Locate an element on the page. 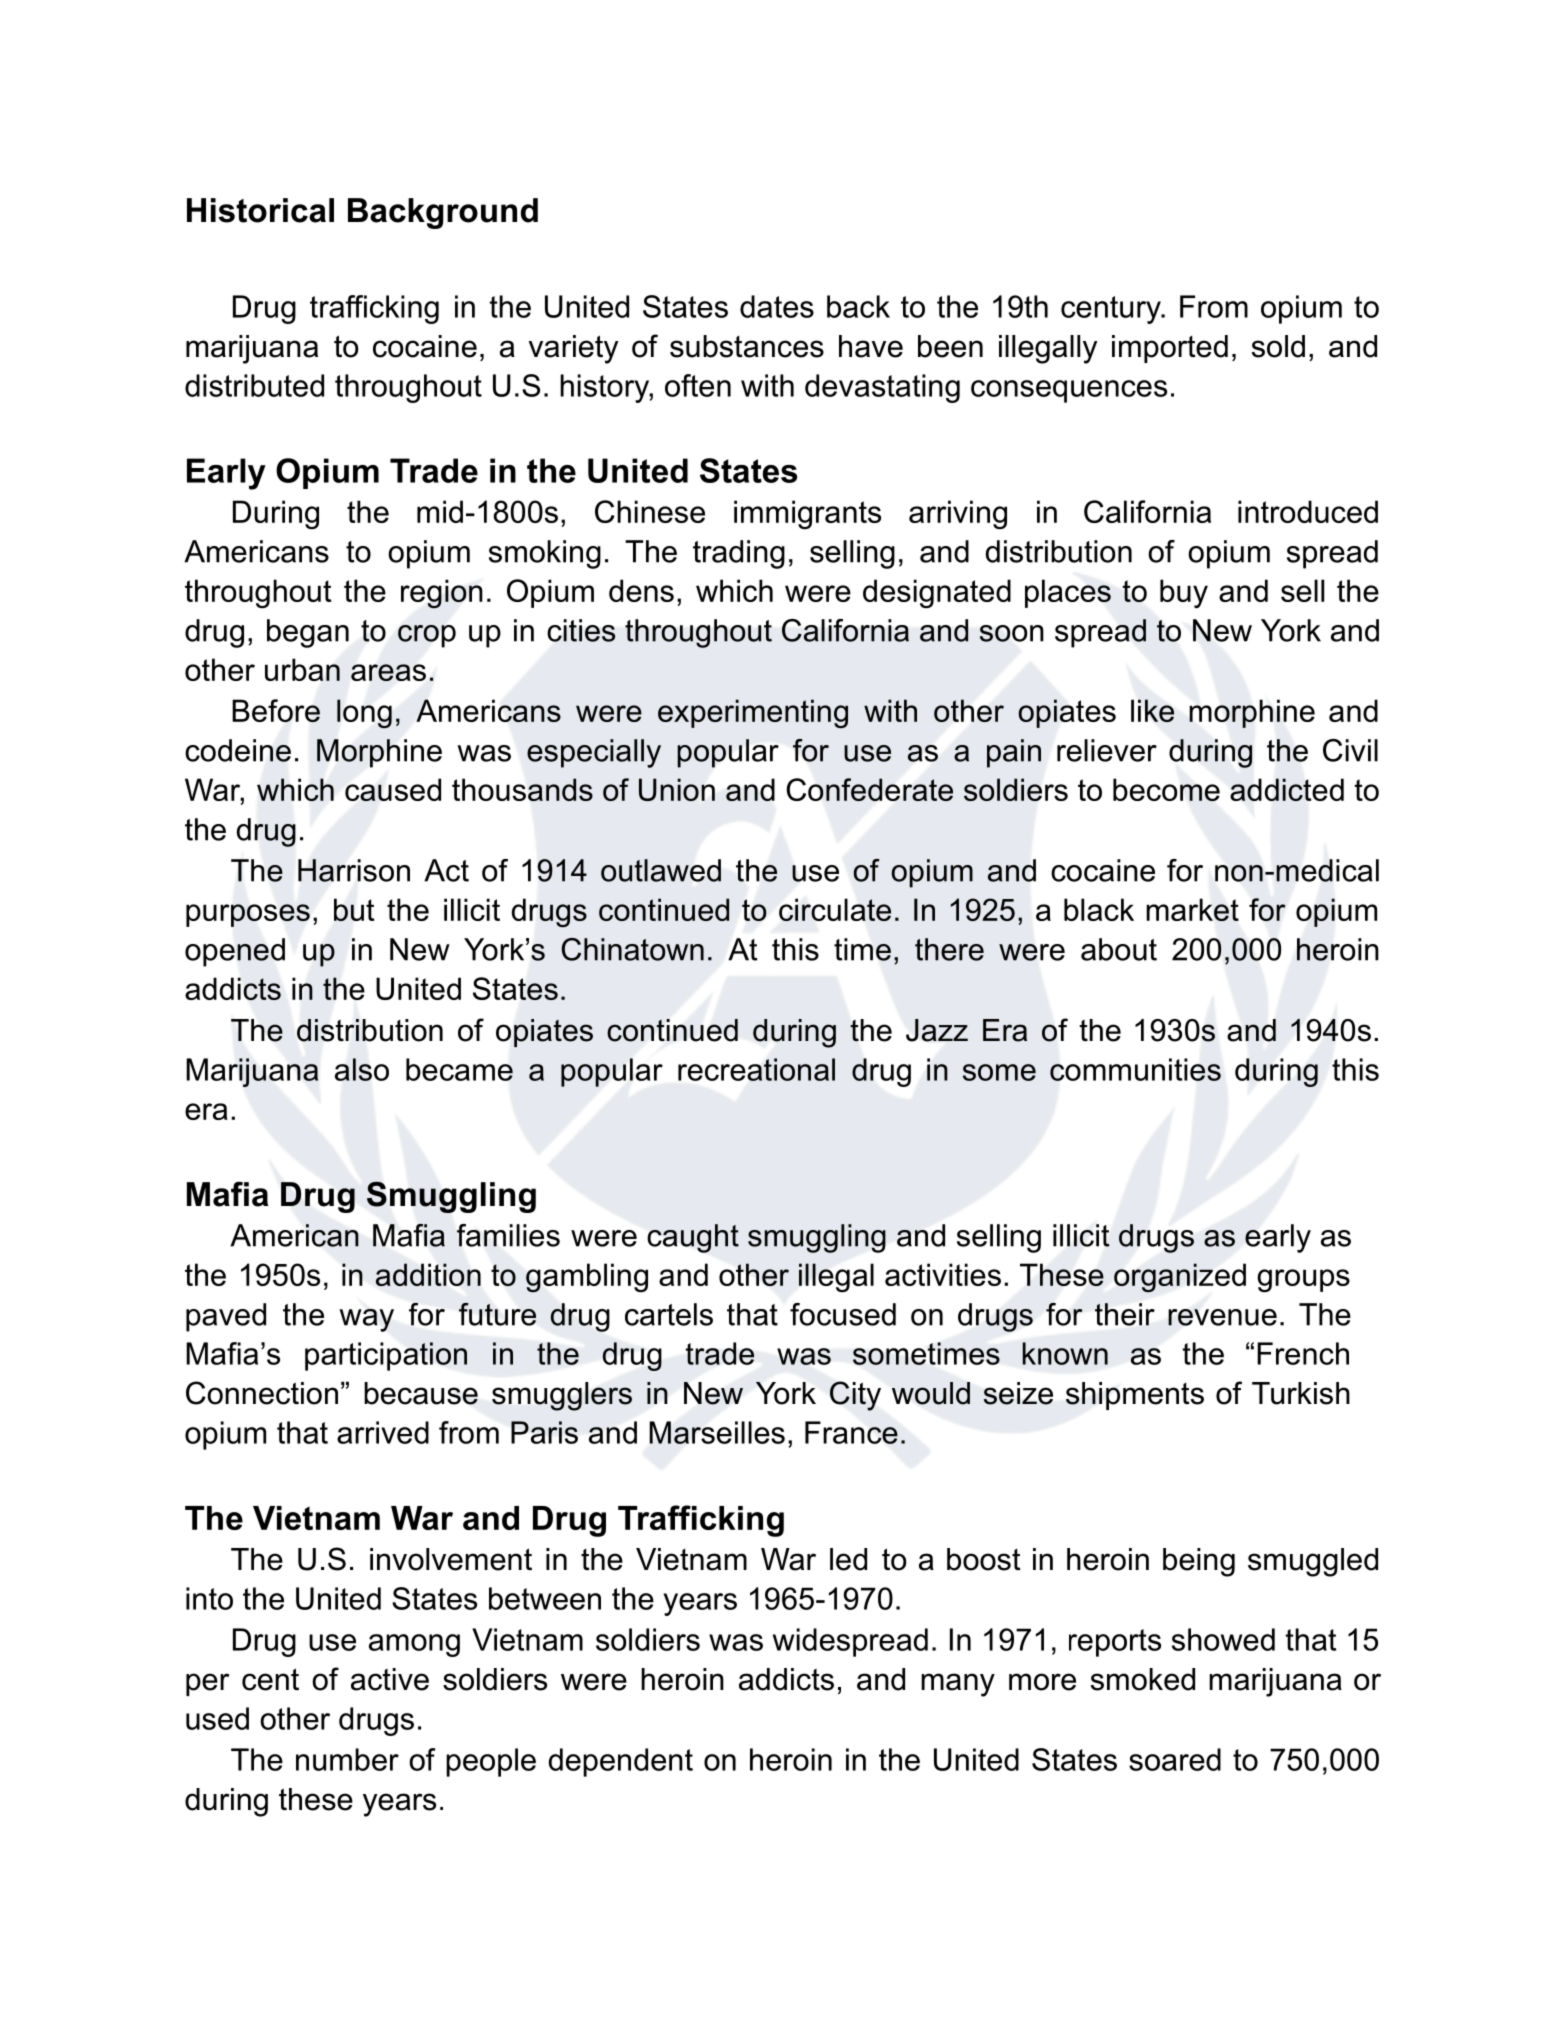 This page has height=2029, width=1568. like is located at coordinates (1152, 710).
